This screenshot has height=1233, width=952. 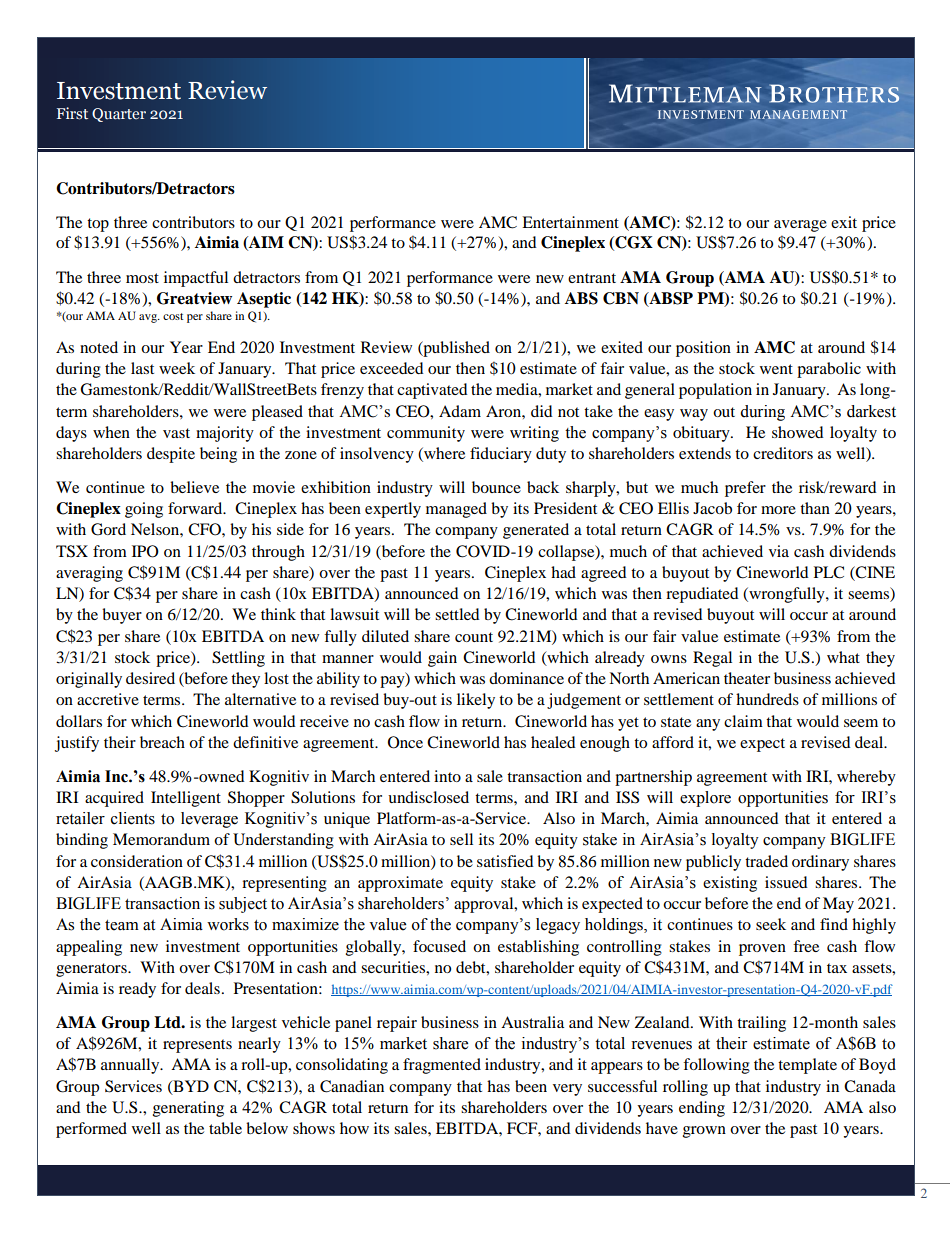 I want to click on generating, so click(x=188, y=1109).
